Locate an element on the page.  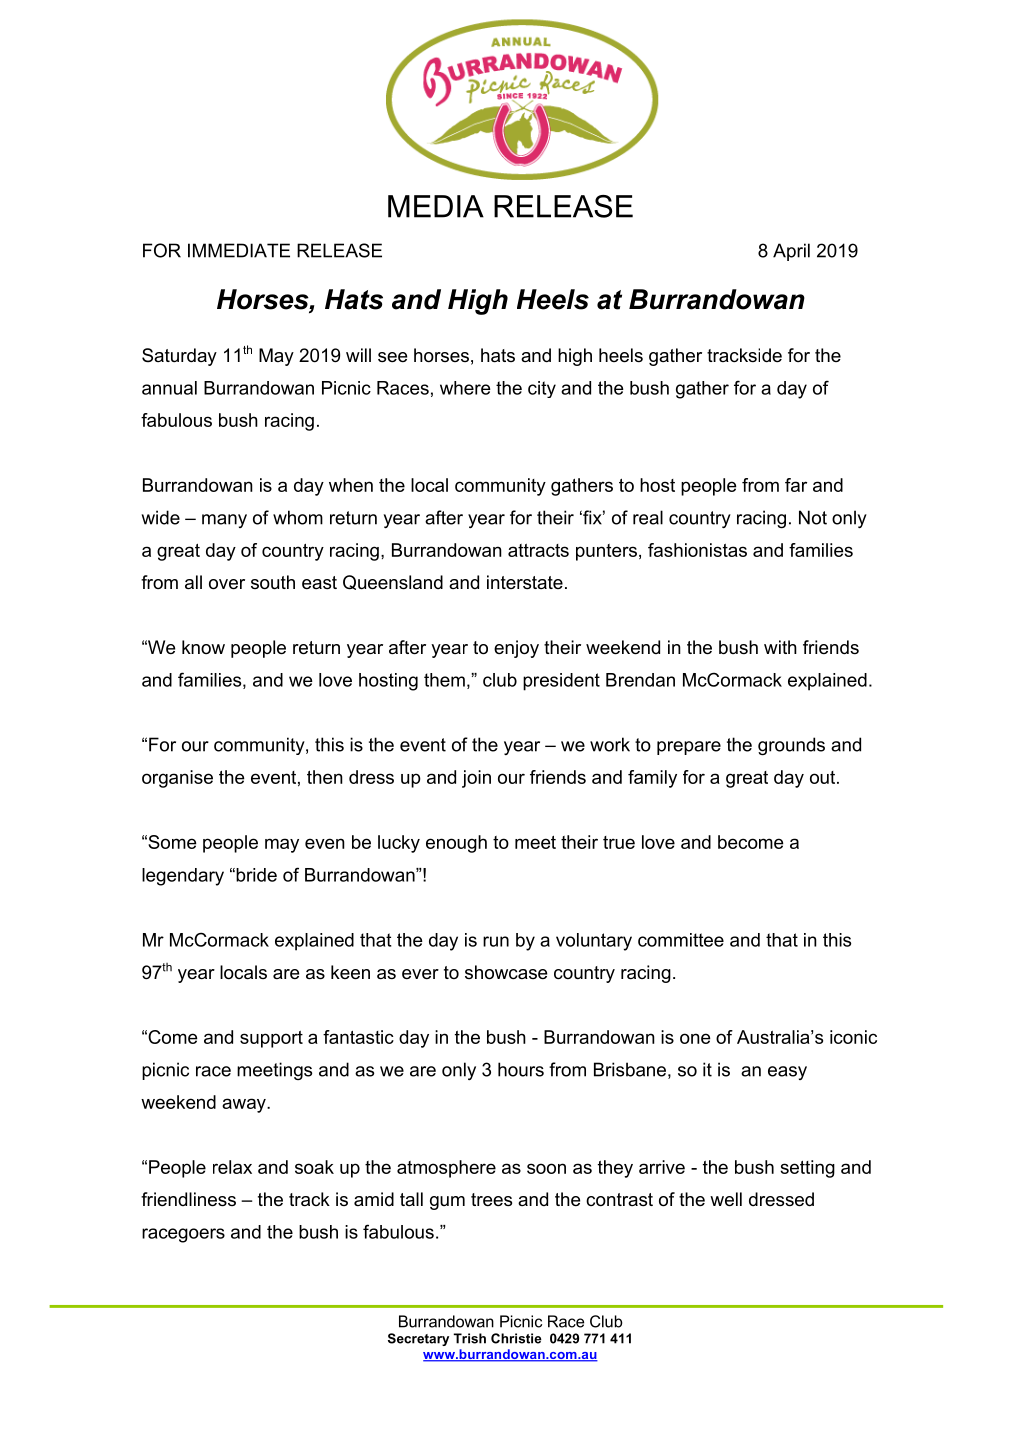
Christie is located at coordinates (516, 1338).
